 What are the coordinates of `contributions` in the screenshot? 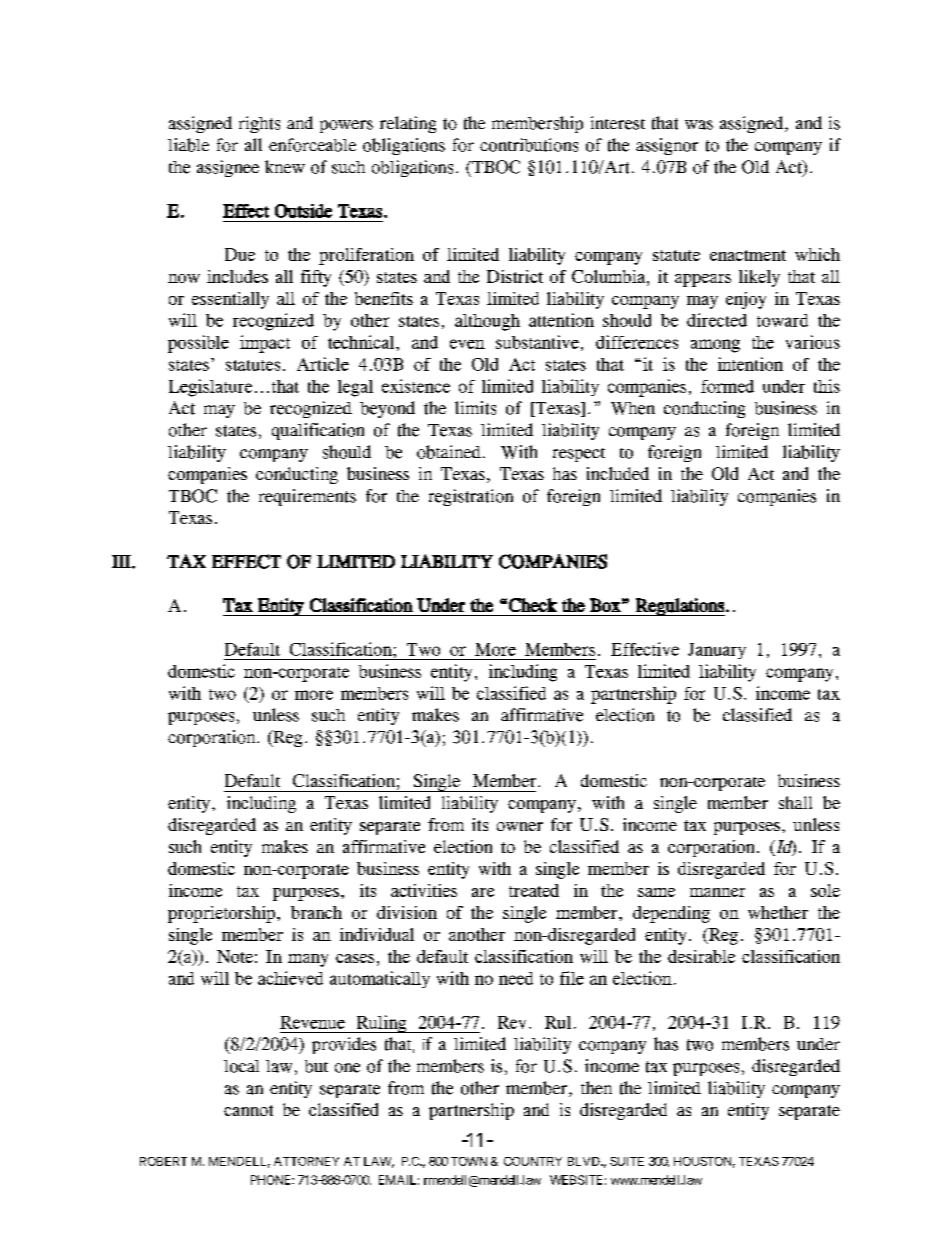 It's located at (529, 145).
